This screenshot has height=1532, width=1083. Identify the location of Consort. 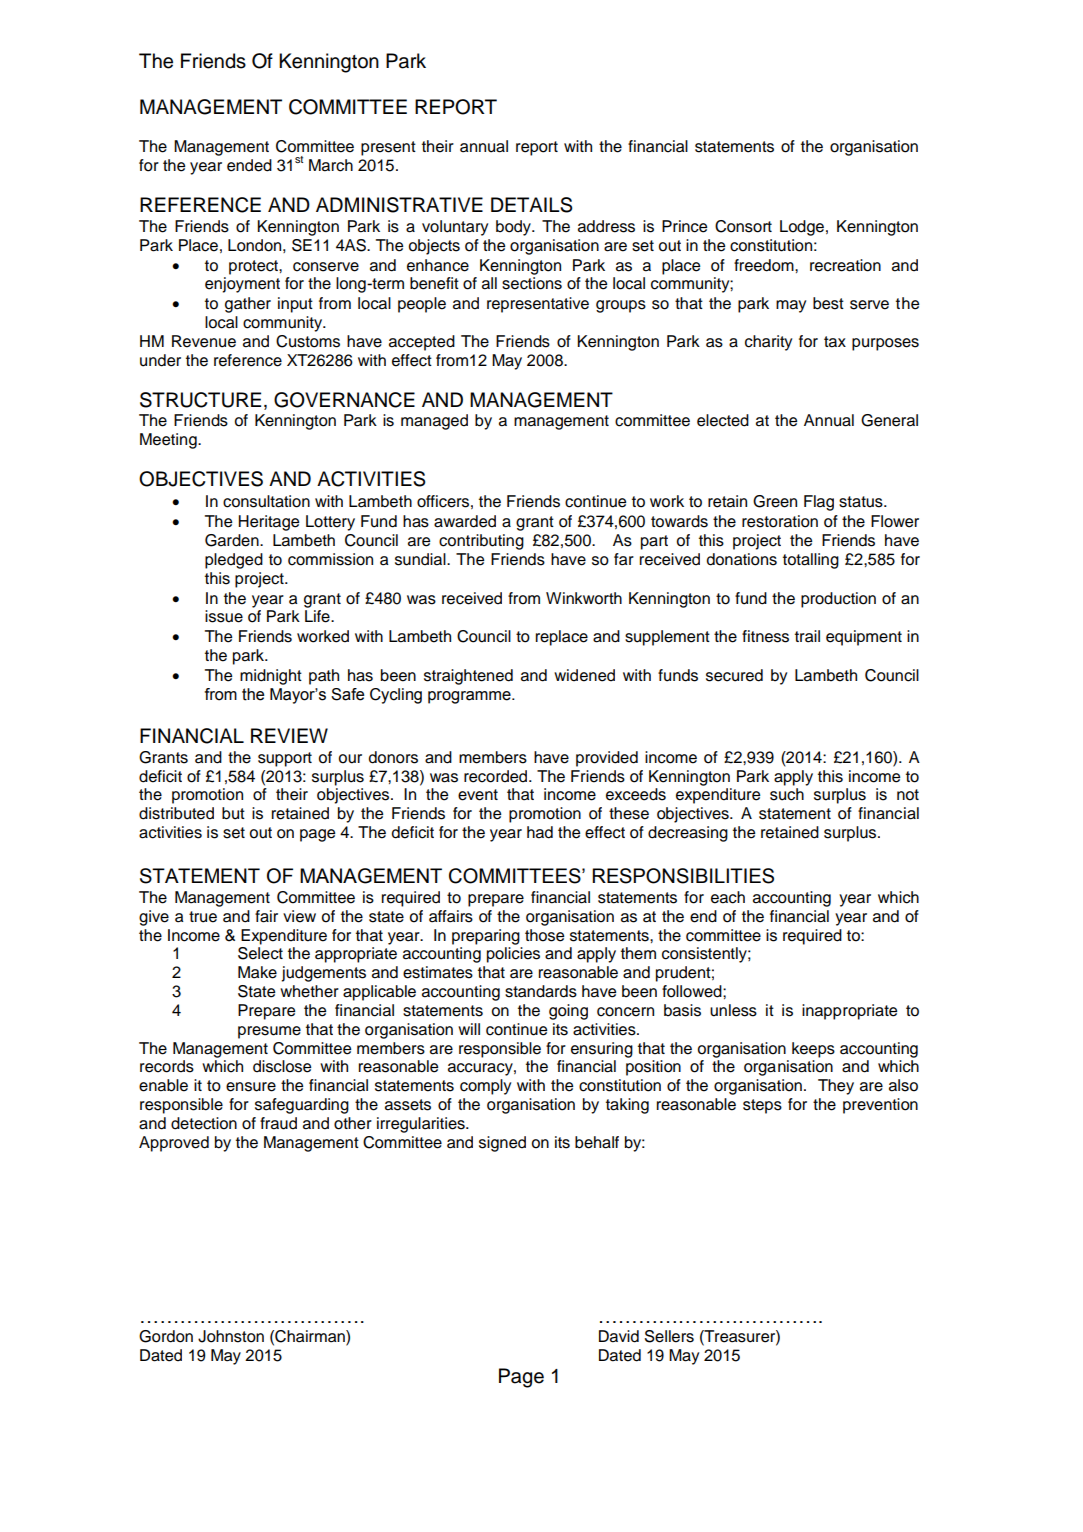
(743, 226).
